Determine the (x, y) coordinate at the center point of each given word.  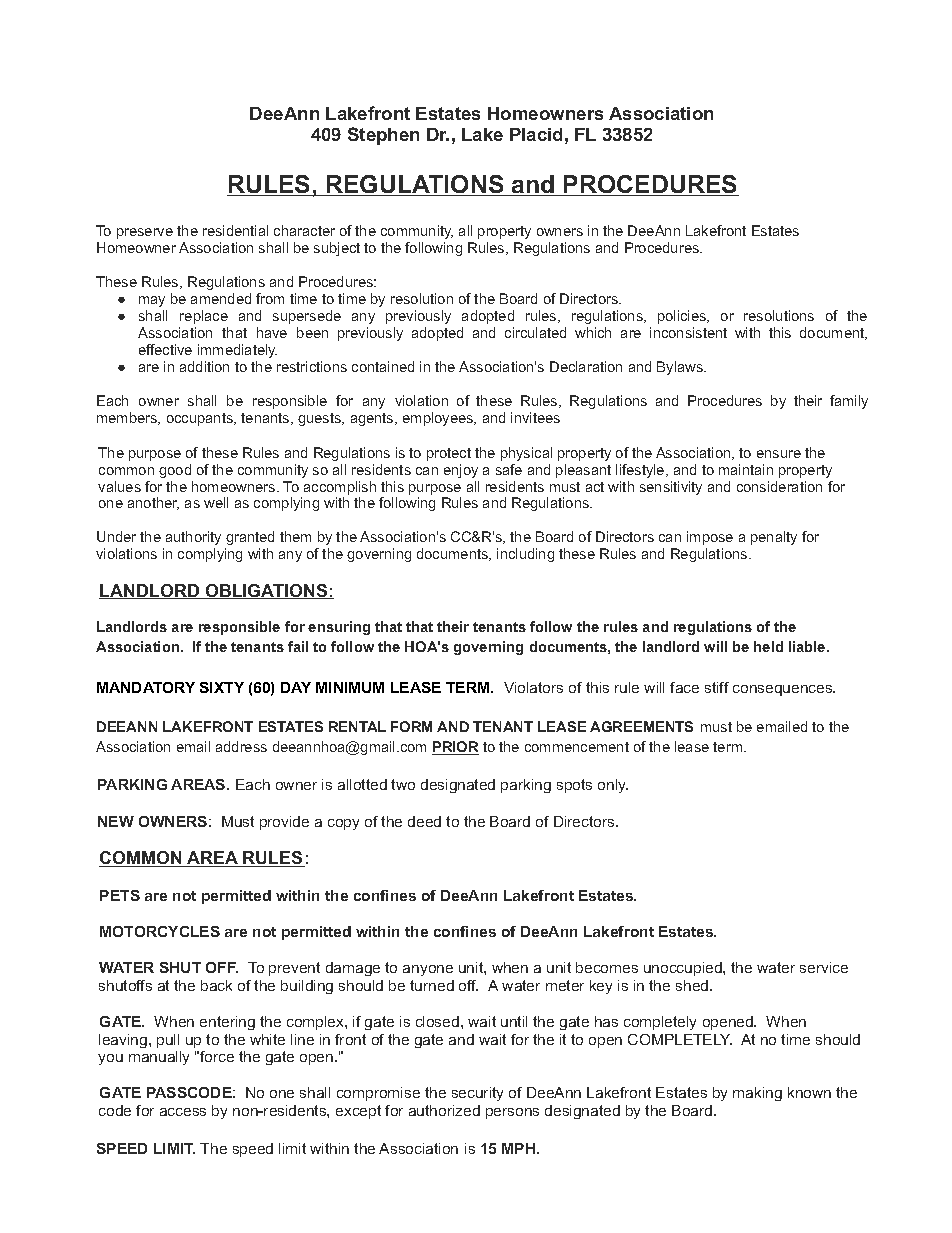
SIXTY (222, 687)
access (183, 1112)
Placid (536, 134)
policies (683, 317)
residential (235, 230)
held (768, 646)
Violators (533, 687)
